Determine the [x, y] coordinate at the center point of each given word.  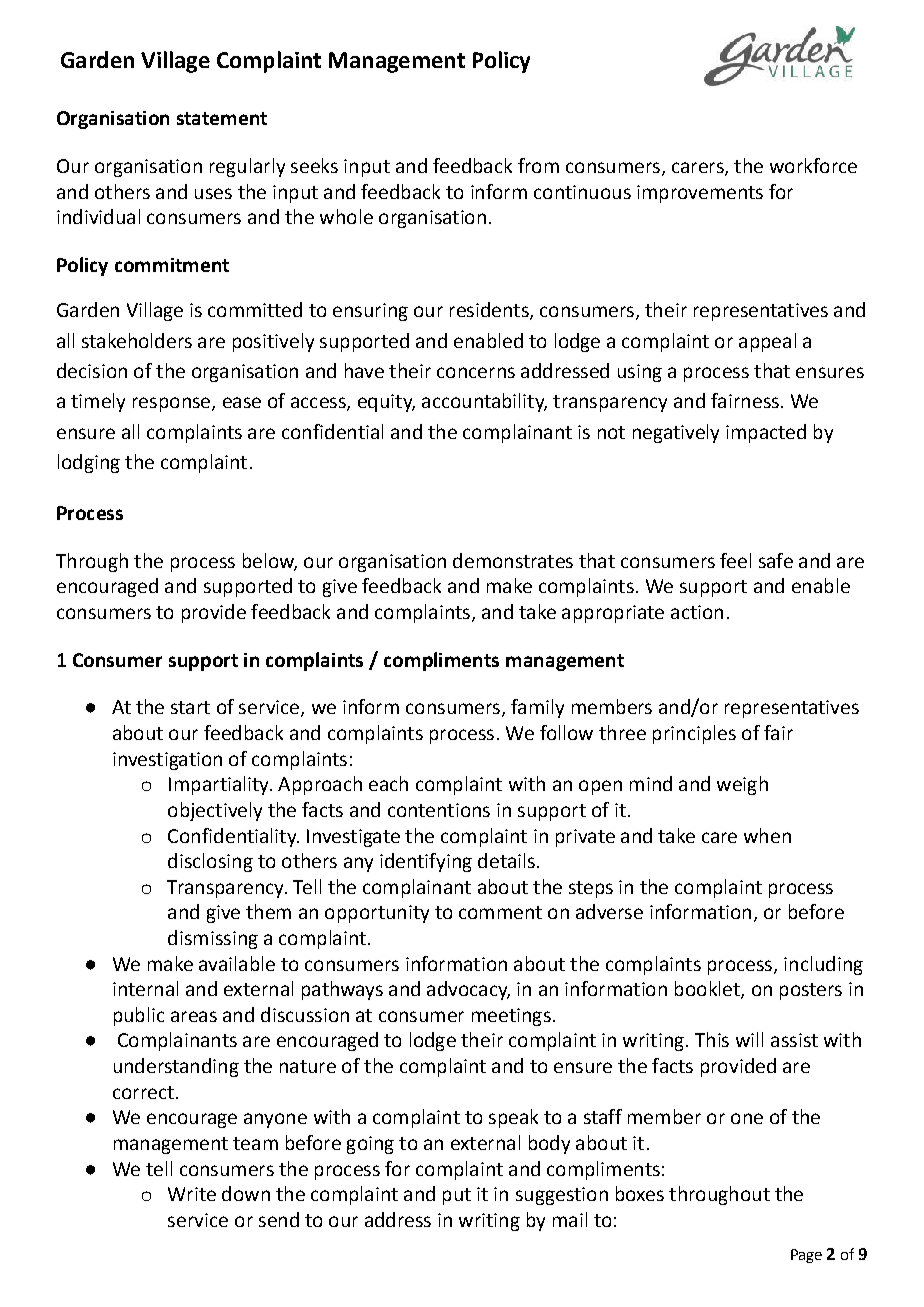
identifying [426, 862]
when [767, 835]
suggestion [562, 1196]
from [538, 165]
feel [735, 560]
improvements [700, 194]
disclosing [210, 862]
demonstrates [513, 560]
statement [222, 118]
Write [192, 1194]
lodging [89, 463]
